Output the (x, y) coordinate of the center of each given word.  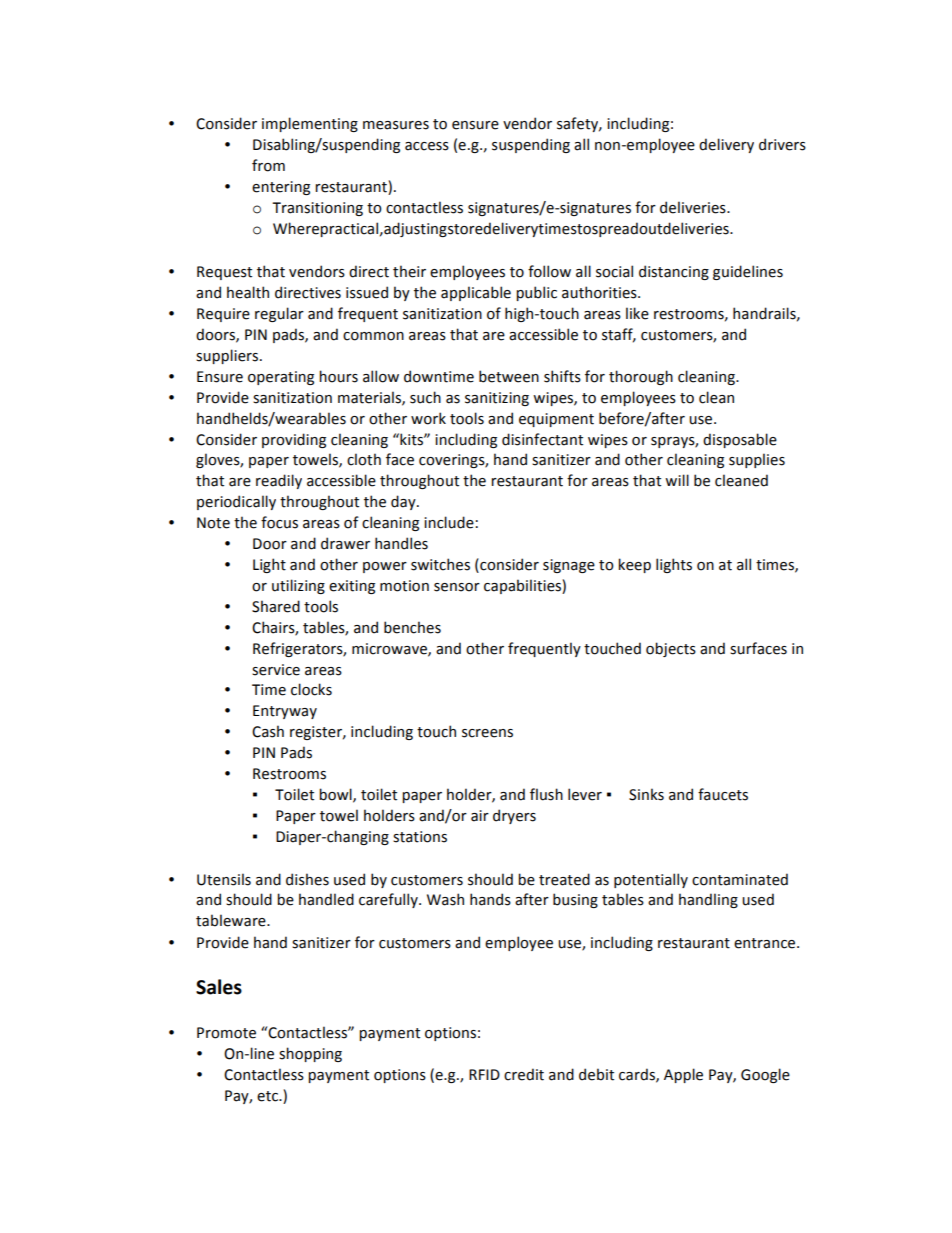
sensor (457, 587)
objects (671, 649)
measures (396, 125)
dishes (307, 879)
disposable (740, 440)
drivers (782, 144)
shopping (310, 1054)
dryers (514, 816)
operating (281, 378)
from (268, 165)
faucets (723, 794)
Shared (276, 606)
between (509, 376)
